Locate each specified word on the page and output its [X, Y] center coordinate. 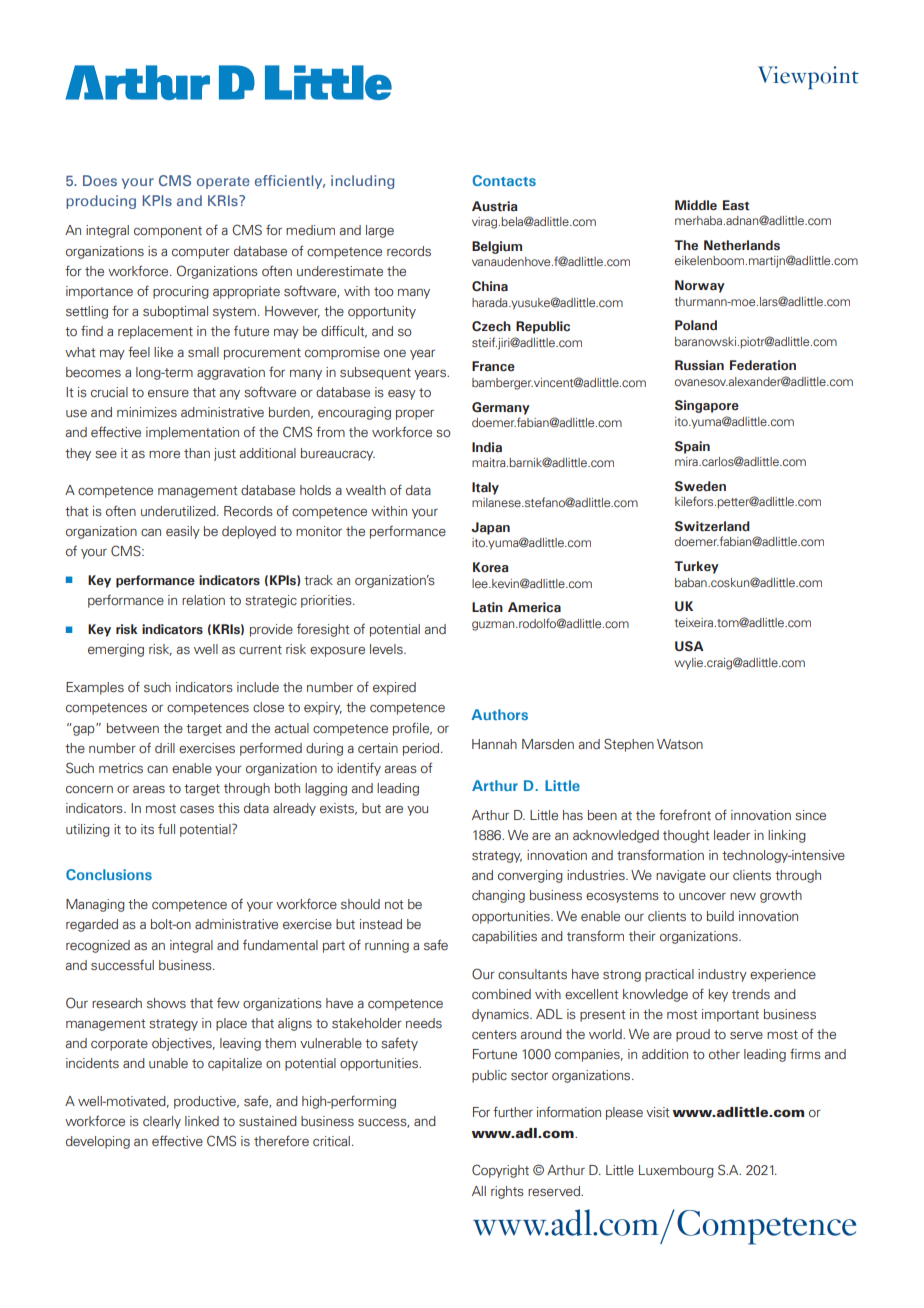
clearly [162, 1122]
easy [402, 395]
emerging [116, 650]
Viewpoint [808, 77]
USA [689, 646]
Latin [487, 607]
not [394, 904]
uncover [702, 896]
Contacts [504, 180]
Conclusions [109, 874]
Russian [699, 365]
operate [223, 183]
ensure [168, 393]
